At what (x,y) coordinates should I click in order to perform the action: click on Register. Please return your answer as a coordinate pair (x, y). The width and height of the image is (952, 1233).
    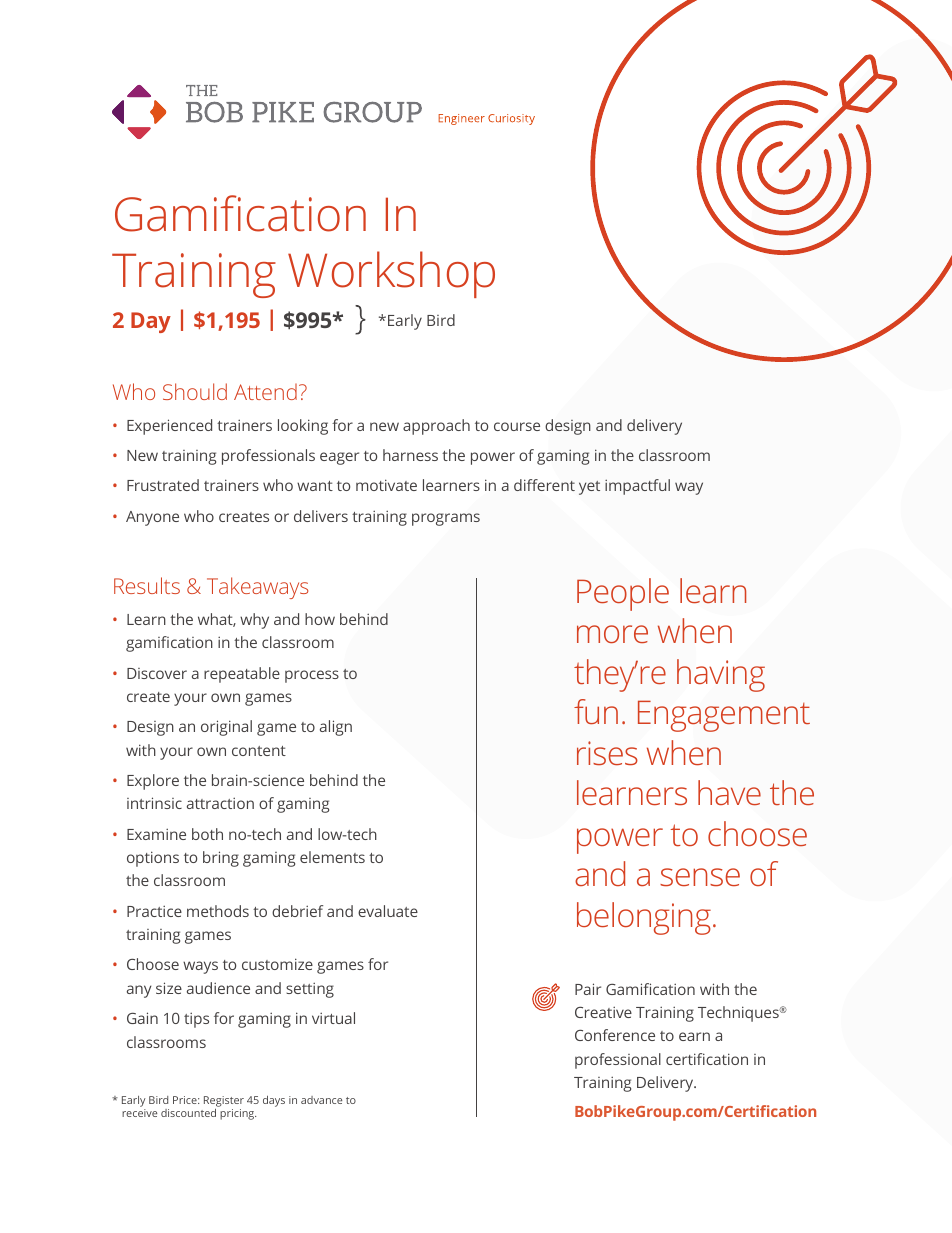
    Looking at the image, I should click on (224, 1101).
